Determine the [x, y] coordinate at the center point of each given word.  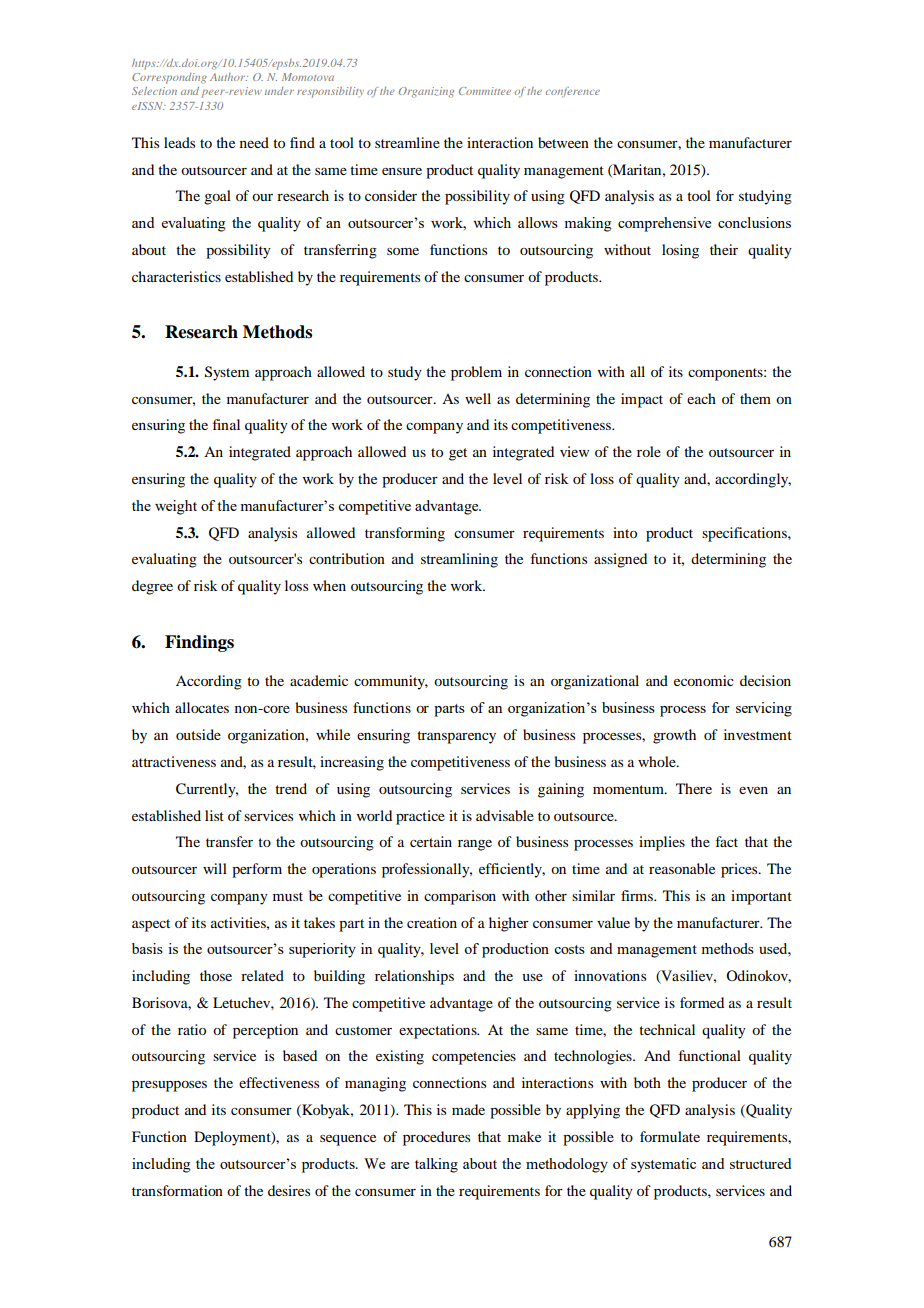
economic [704, 680]
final [226, 424]
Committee [485, 91]
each [701, 398]
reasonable [682, 868]
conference [573, 92]
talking [436, 1165]
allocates [202, 707]
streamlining [459, 560]
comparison [460, 897]
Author [229, 77]
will [215, 868]
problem [476, 373]
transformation [177, 1190]
